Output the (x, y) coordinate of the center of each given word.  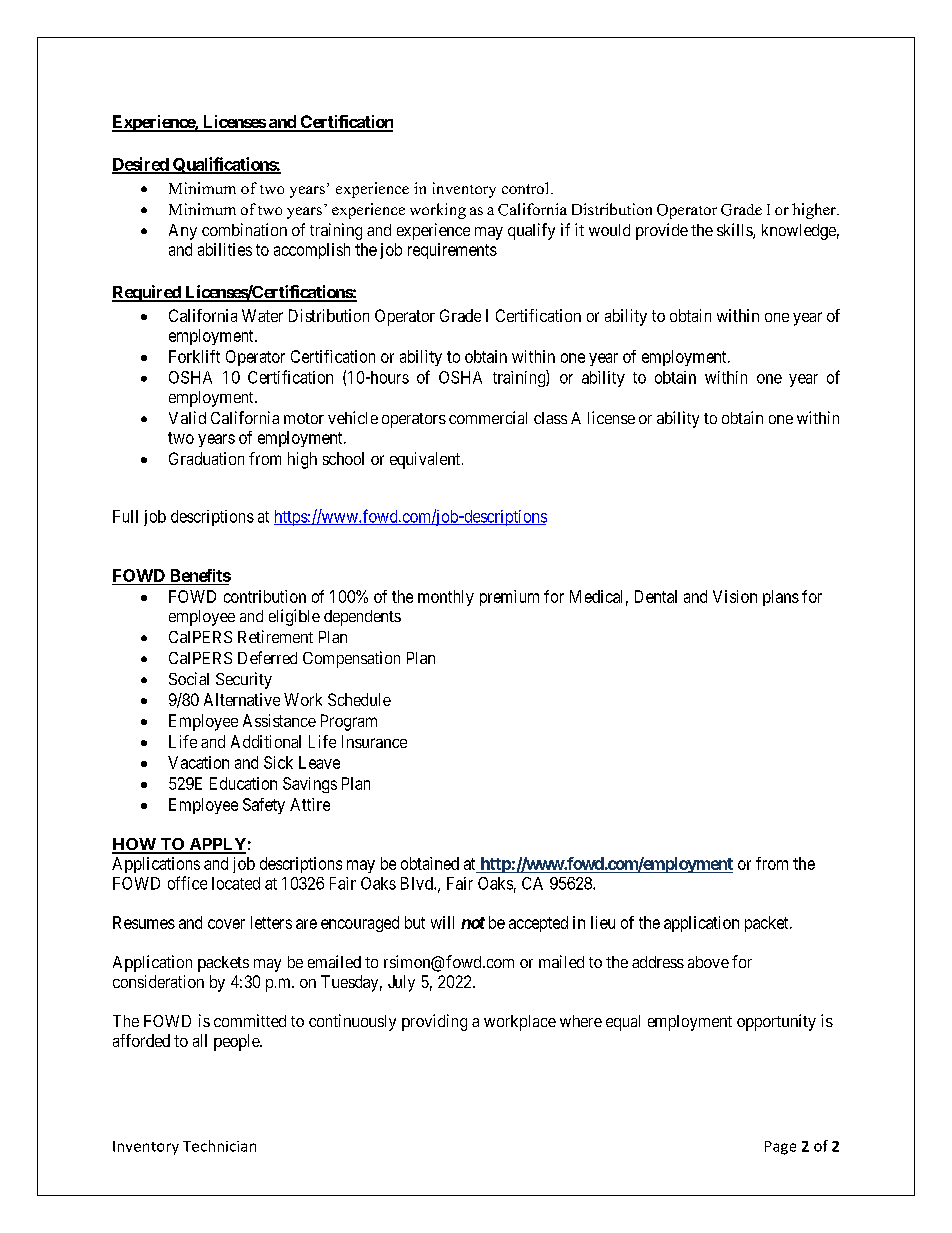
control (527, 188)
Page (780, 1148)
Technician (219, 1146)
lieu (603, 922)
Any (183, 232)
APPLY (216, 845)
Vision (735, 596)
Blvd (418, 883)
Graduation (206, 458)
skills (735, 231)
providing (434, 1022)
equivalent (426, 460)
